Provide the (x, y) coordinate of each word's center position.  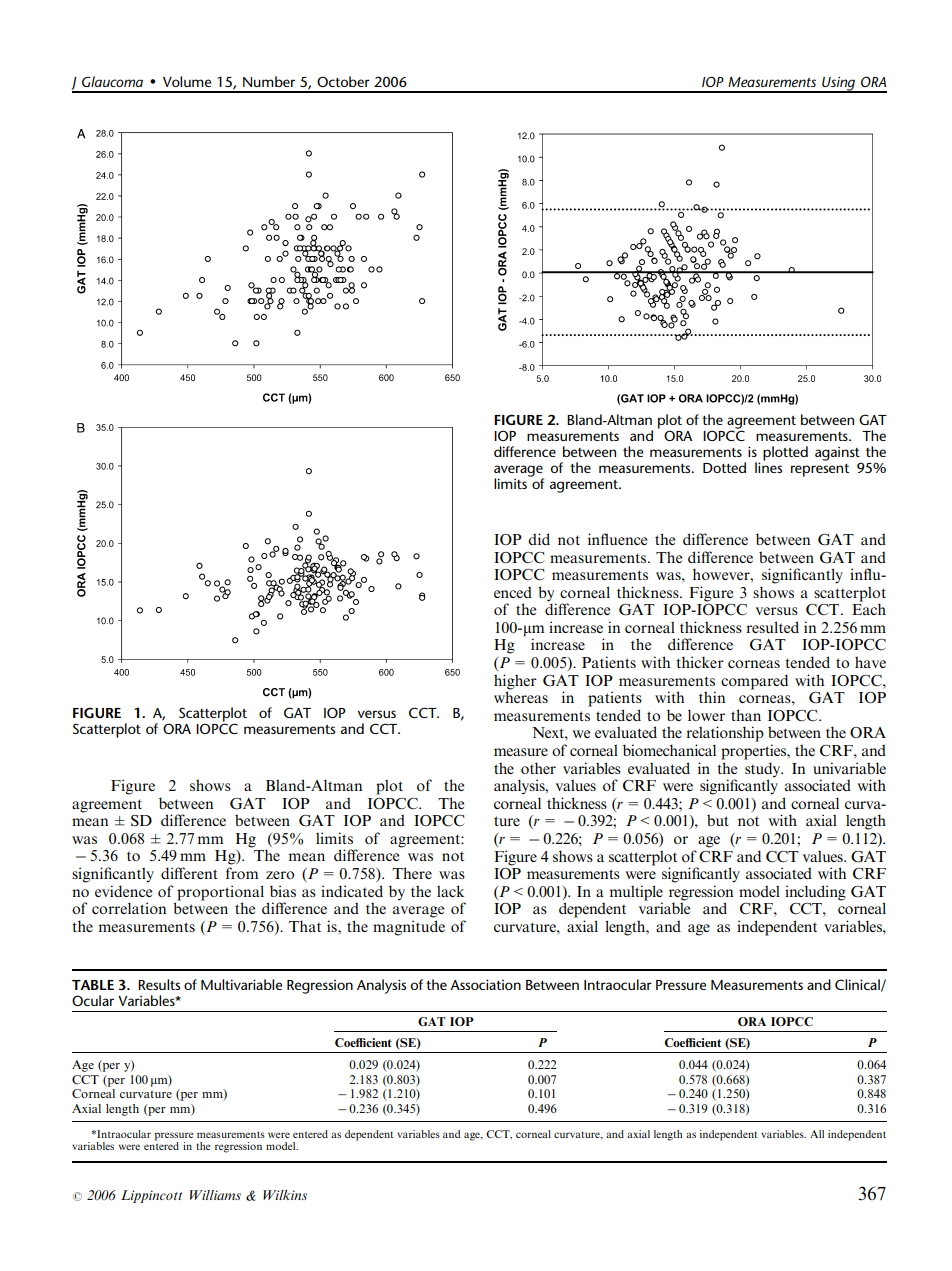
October (343, 81)
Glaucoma (112, 81)
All (817, 1134)
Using (839, 84)
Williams (215, 1195)
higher (515, 682)
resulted (772, 627)
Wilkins (285, 1194)
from (242, 873)
